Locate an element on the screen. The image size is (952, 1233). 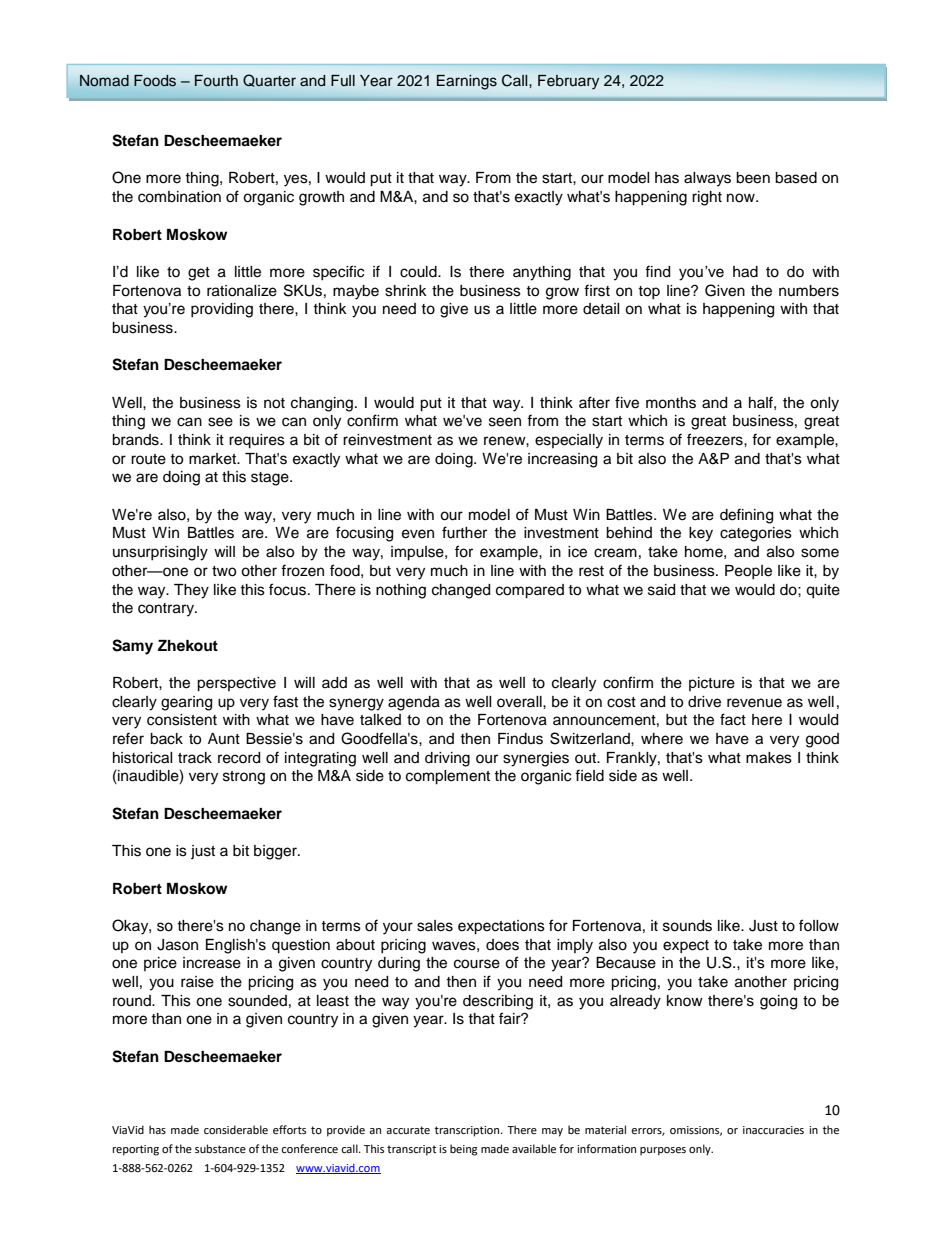
substance is located at coordinates (220, 1148).
